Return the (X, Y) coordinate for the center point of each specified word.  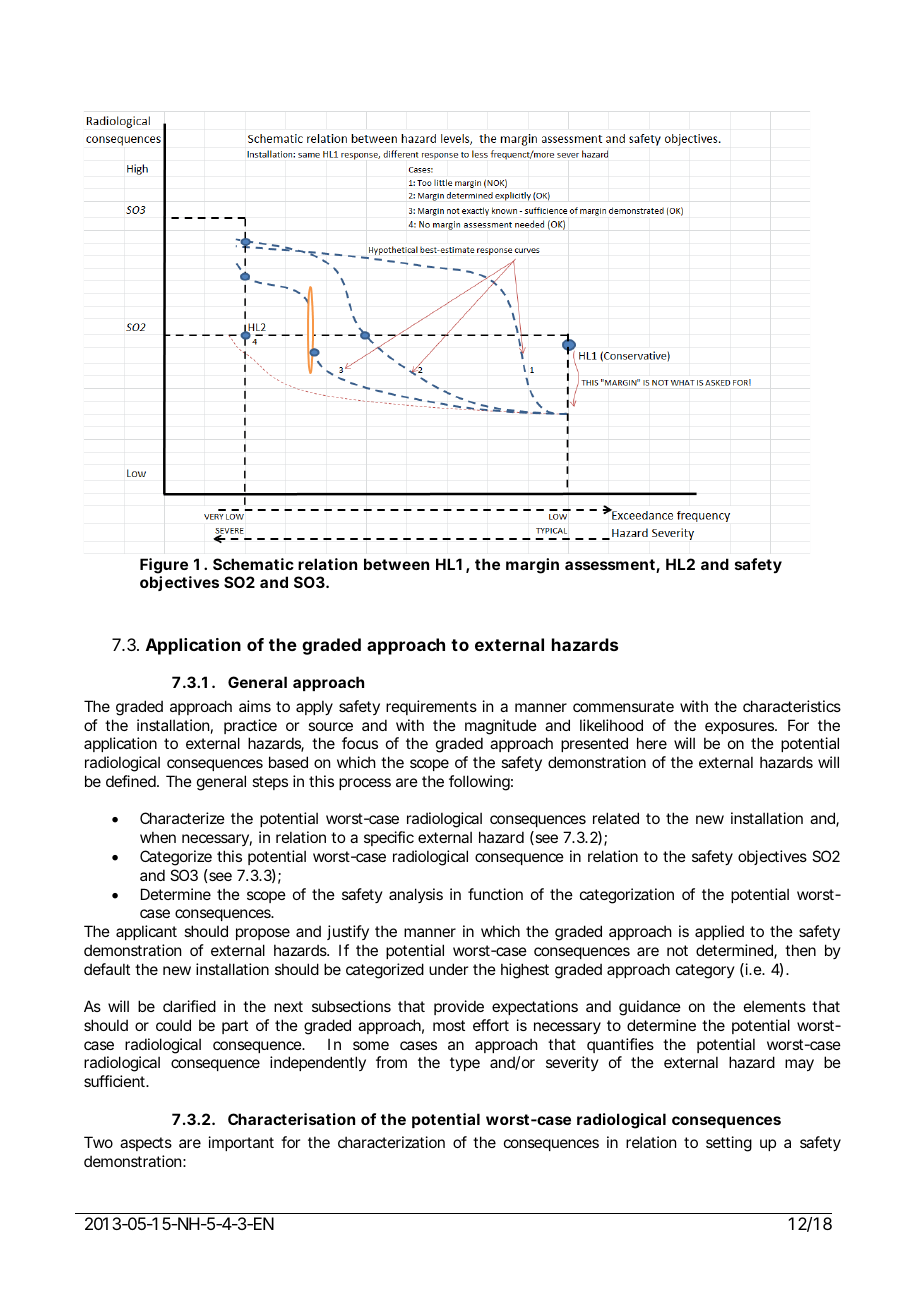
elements (775, 1006)
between (396, 564)
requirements (431, 707)
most (449, 1025)
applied (719, 932)
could (173, 1025)
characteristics (792, 706)
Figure (164, 566)
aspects (146, 1144)
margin (532, 566)
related (616, 818)
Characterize (182, 818)
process (365, 784)
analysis (416, 895)
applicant (146, 932)
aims (255, 706)
